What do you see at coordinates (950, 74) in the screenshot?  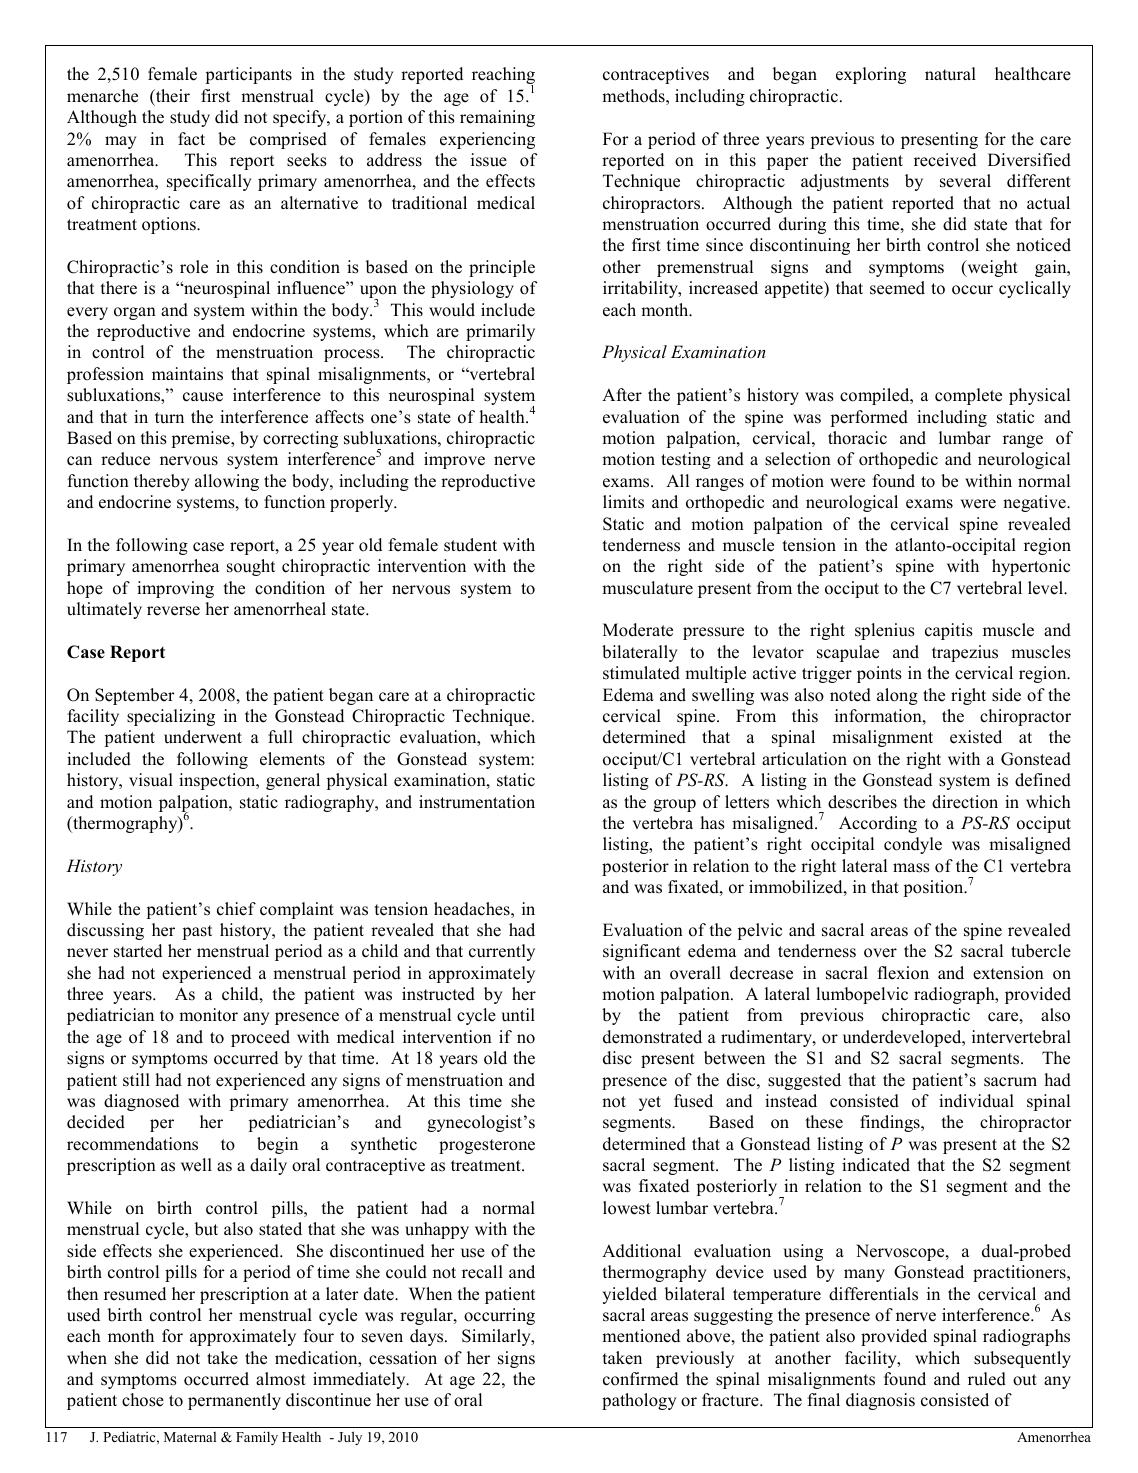 I see `natural` at bounding box center [950, 74].
